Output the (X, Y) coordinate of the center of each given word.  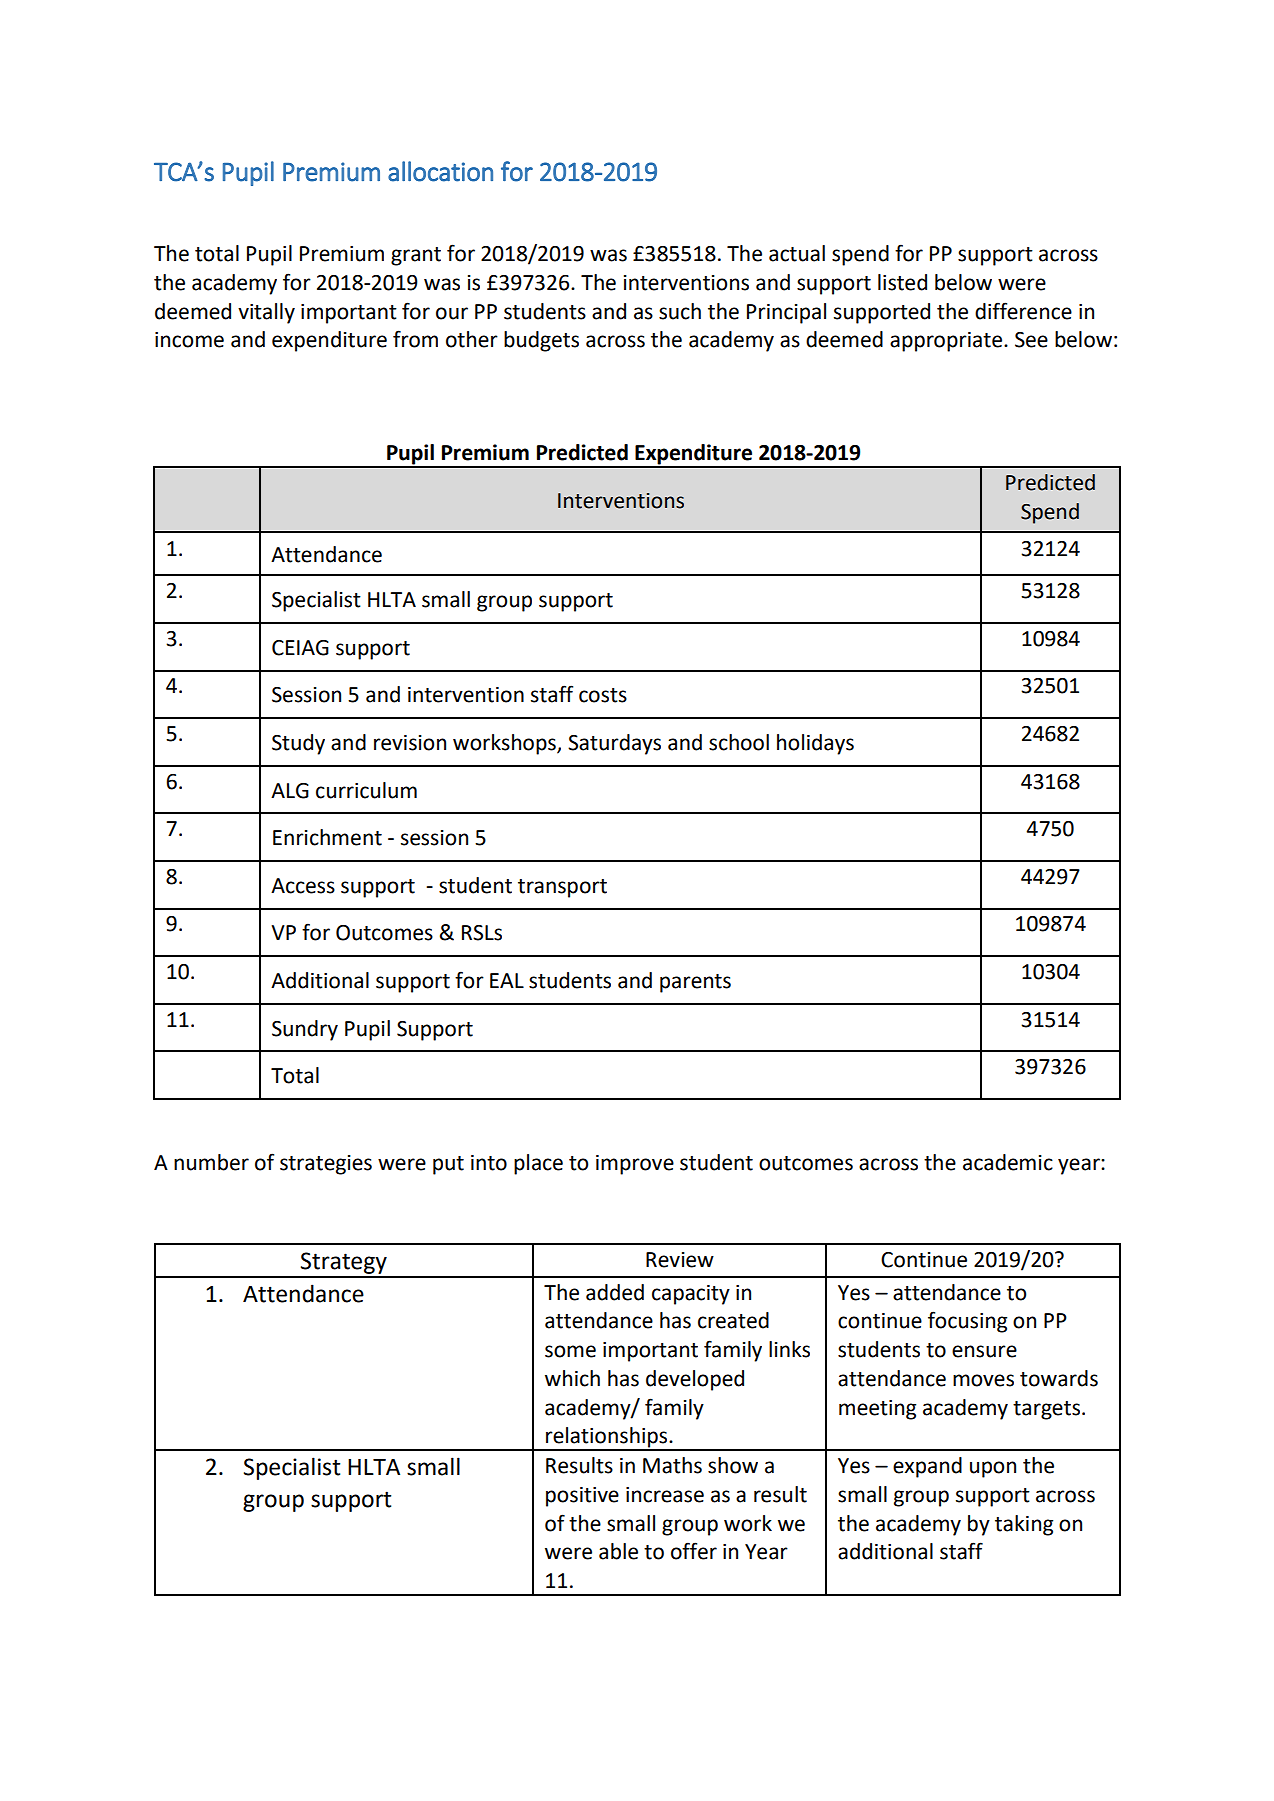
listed (902, 282)
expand (927, 1467)
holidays (815, 744)
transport (562, 888)
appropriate (946, 342)
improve (635, 1165)
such (680, 311)
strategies (326, 1165)
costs (603, 695)
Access (303, 886)
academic (1008, 1162)
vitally (266, 313)
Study (298, 744)
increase (665, 1495)
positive (582, 1497)
